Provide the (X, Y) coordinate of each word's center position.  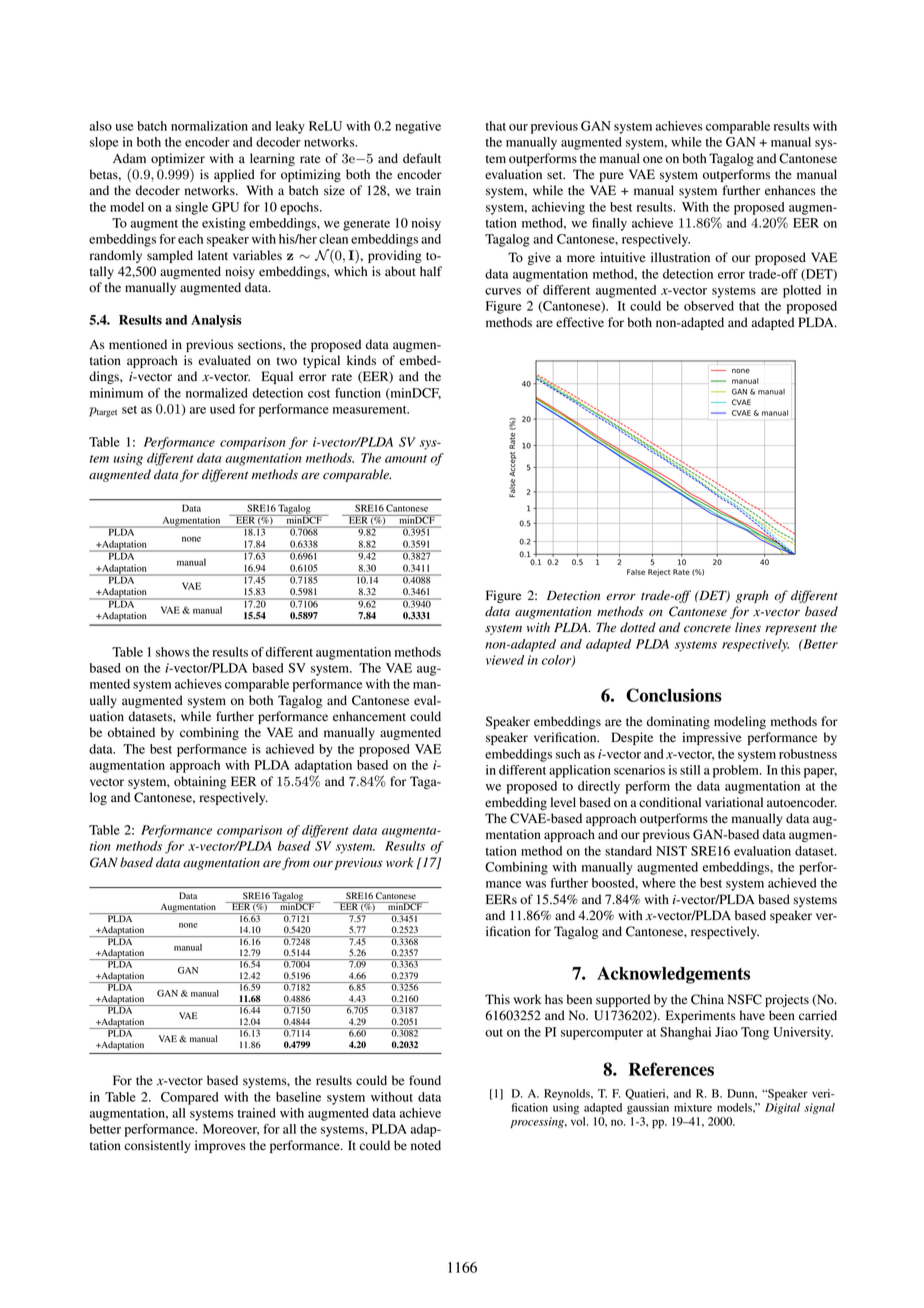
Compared (190, 1098)
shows (173, 652)
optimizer (178, 159)
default (422, 158)
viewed (505, 660)
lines (748, 627)
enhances (790, 190)
